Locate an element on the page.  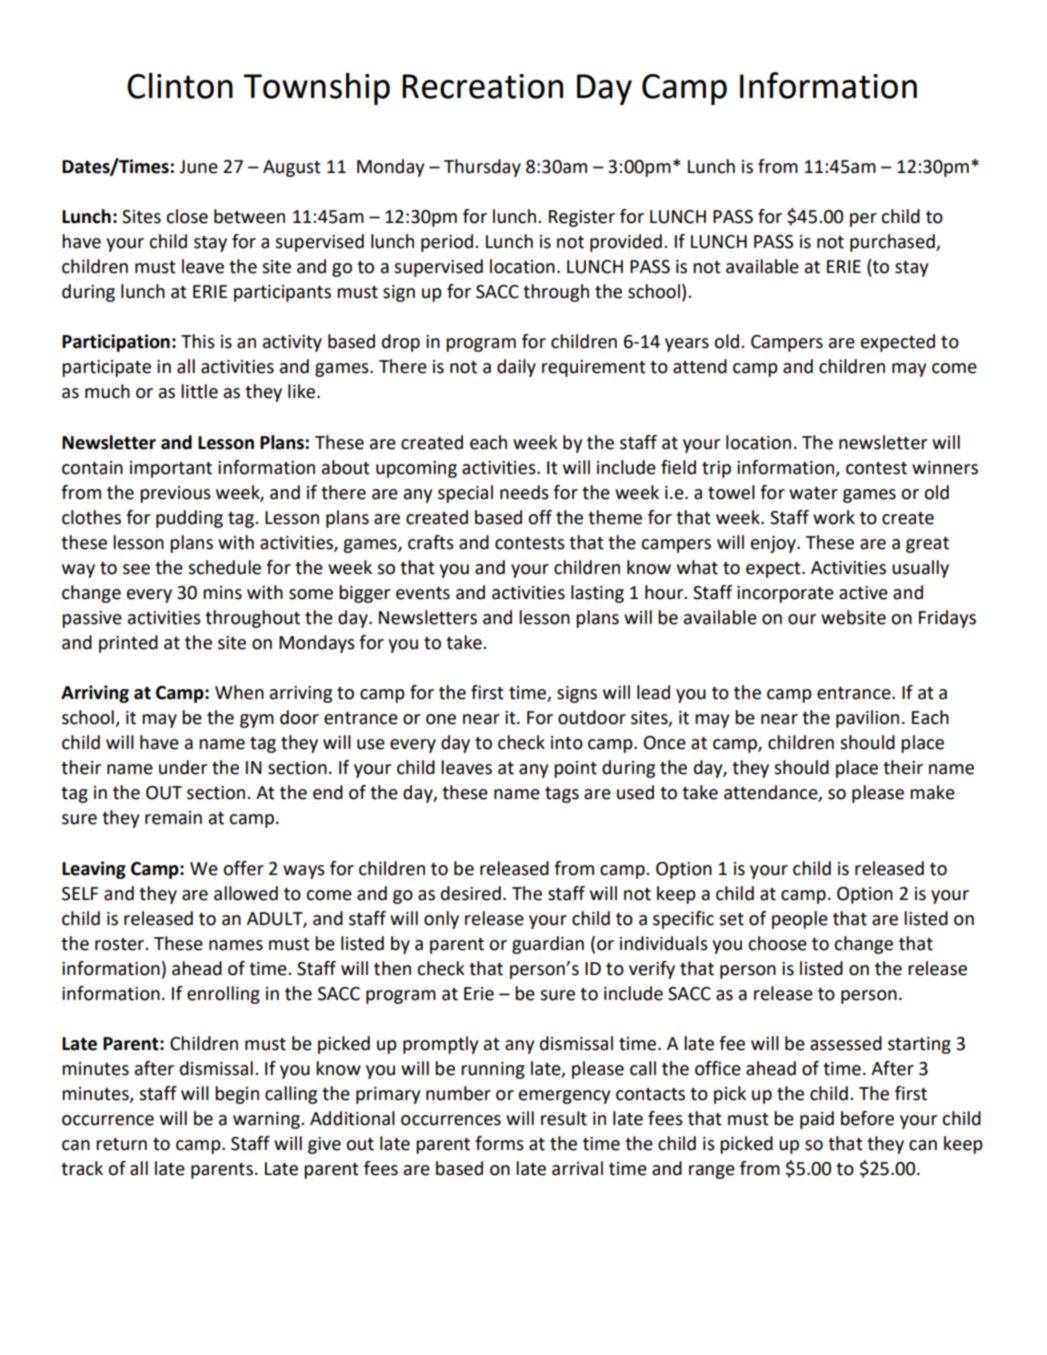
purchased is located at coordinates (893, 243).
